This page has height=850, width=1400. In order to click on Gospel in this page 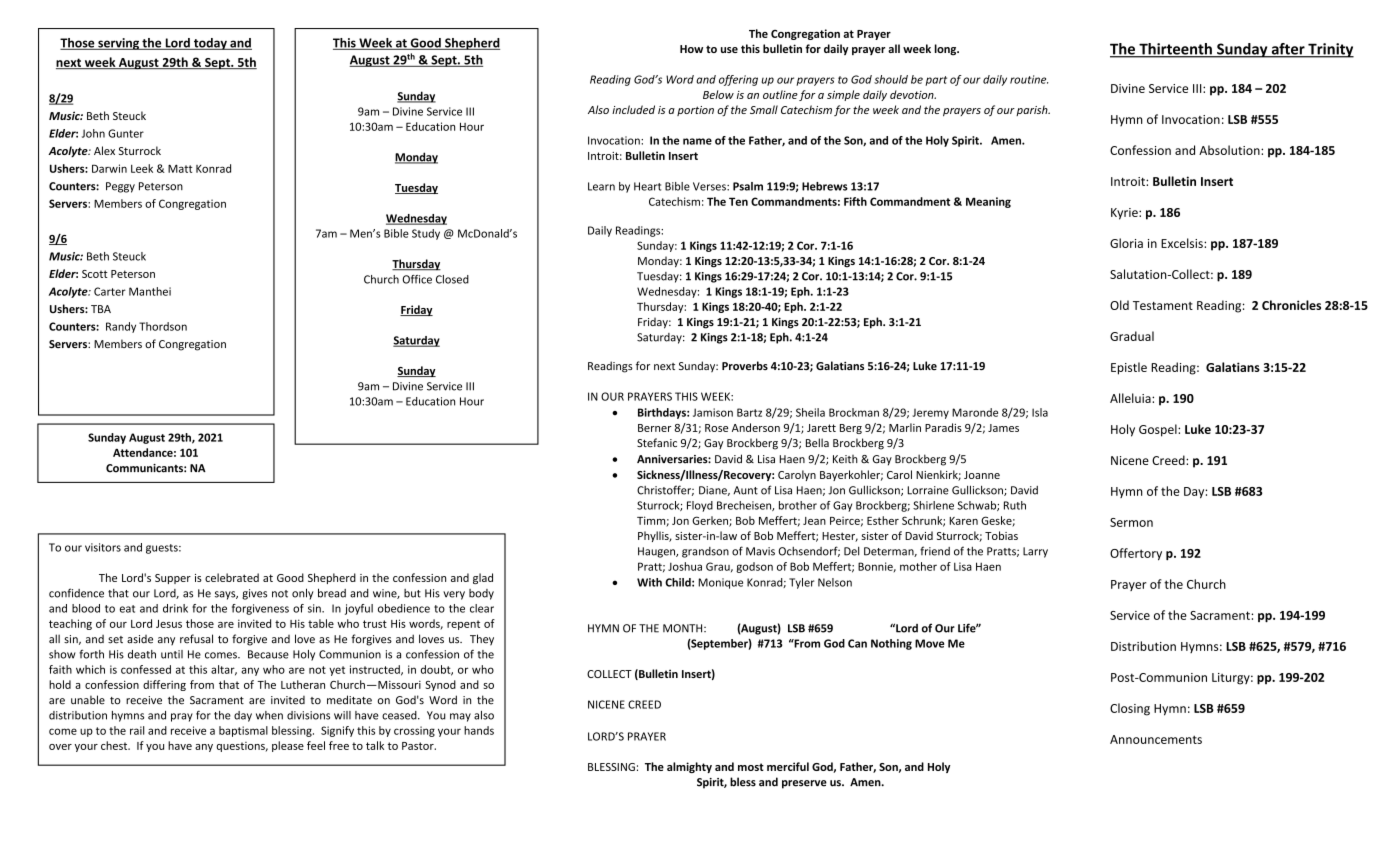, I will do `click(1159, 430)`.
